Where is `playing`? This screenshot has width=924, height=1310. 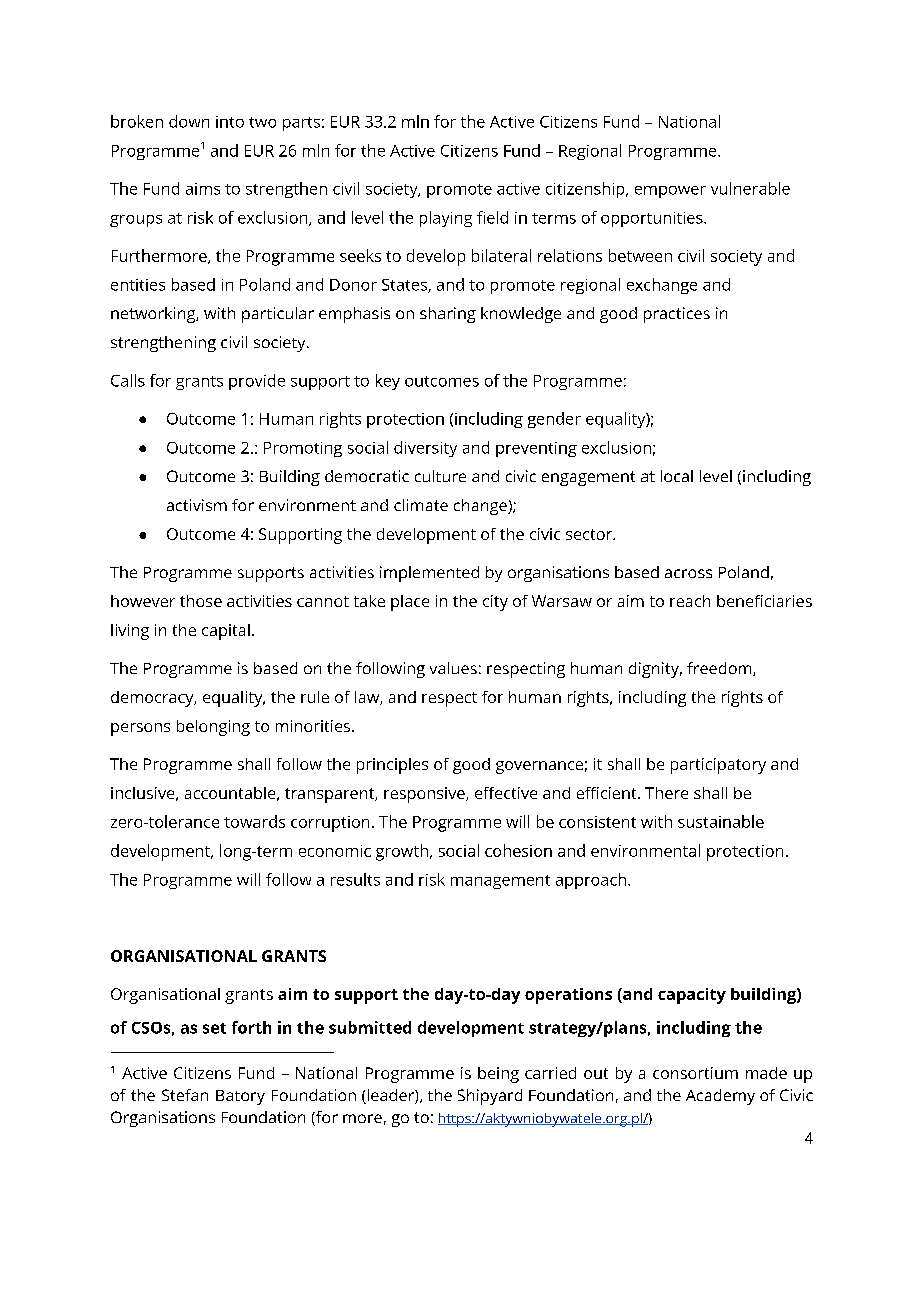
playing is located at coordinates (446, 219).
